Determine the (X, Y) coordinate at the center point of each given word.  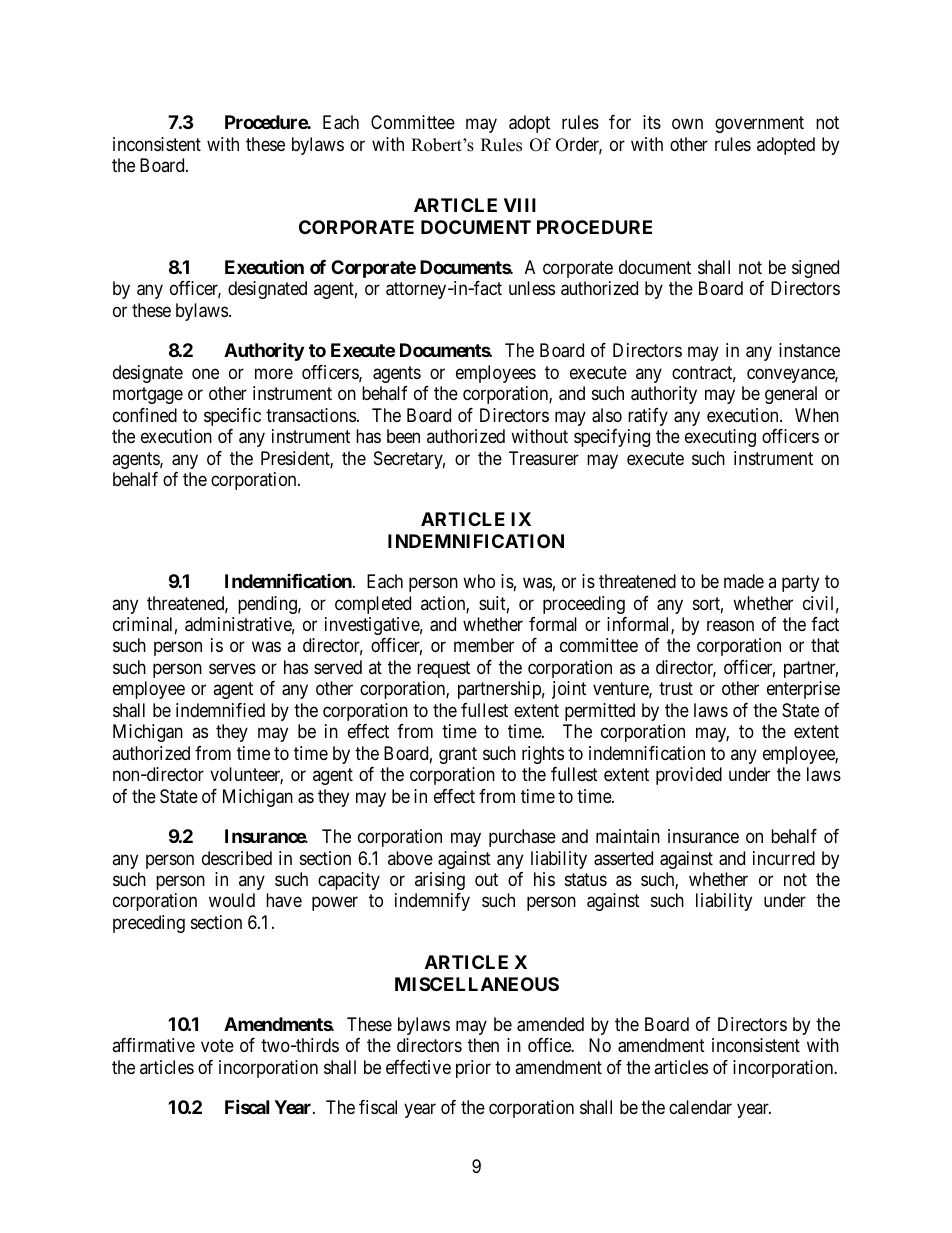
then (483, 1045)
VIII (520, 205)
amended (550, 1024)
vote (217, 1045)
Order (579, 145)
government (759, 124)
